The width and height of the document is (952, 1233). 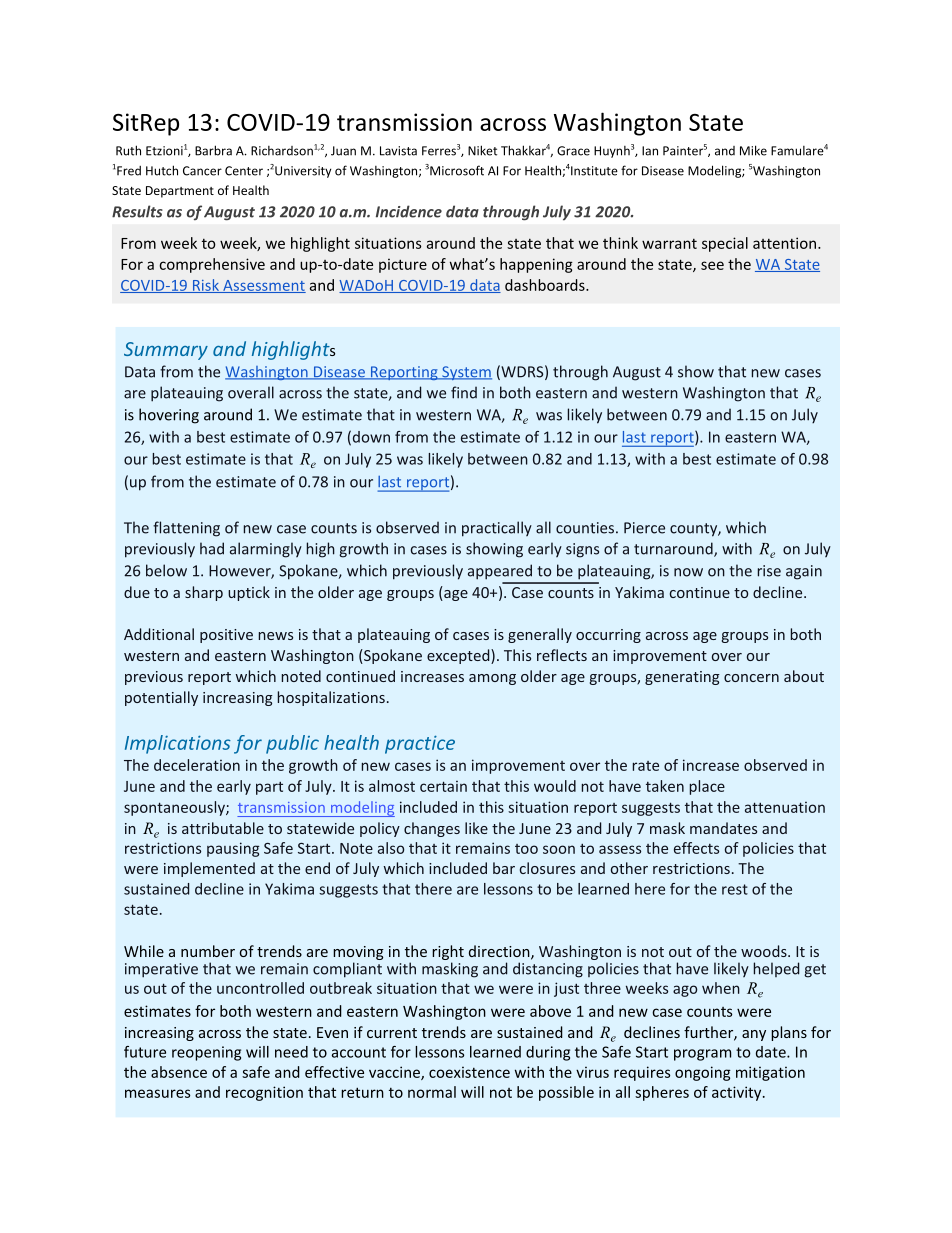 I want to click on Cancer, so click(x=202, y=171).
